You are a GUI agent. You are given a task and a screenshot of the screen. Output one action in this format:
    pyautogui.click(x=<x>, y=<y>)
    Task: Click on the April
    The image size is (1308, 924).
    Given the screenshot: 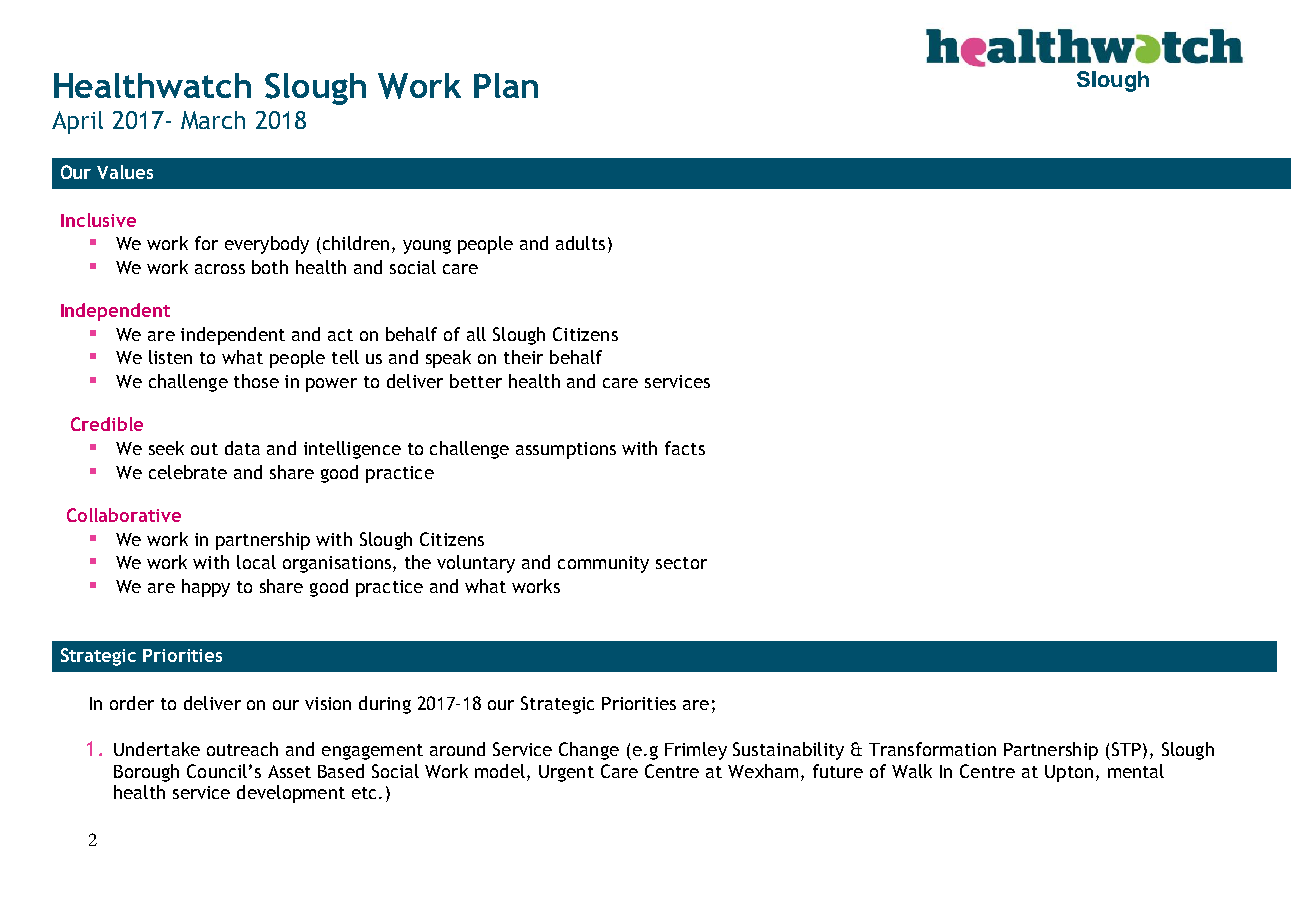 What is the action you would take?
    pyautogui.click(x=77, y=122)
